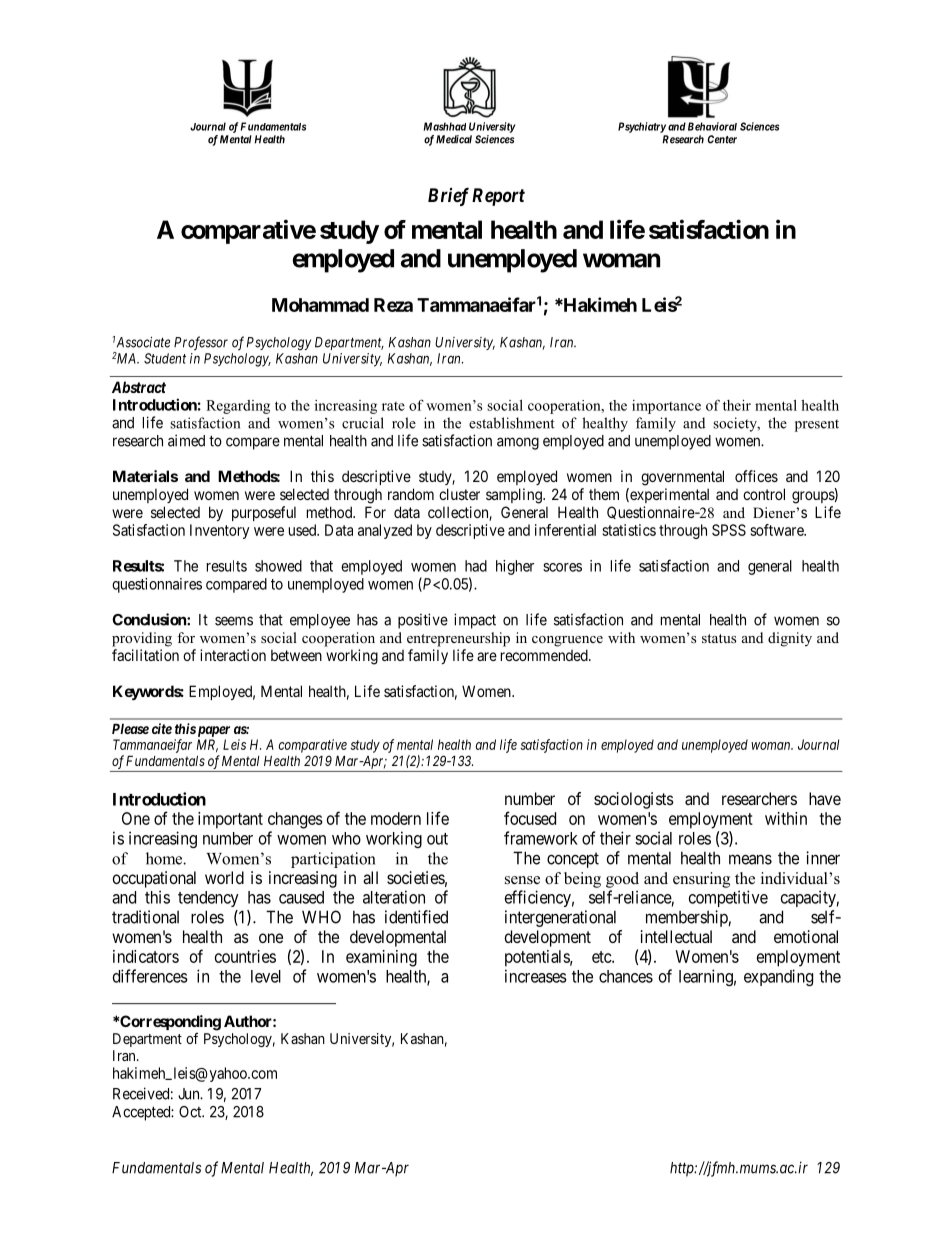 The height and width of the screenshot is (1233, 952). Describe the element at coordinates (445, 126) in the screenshot. I see `Mashhad` at that location.
